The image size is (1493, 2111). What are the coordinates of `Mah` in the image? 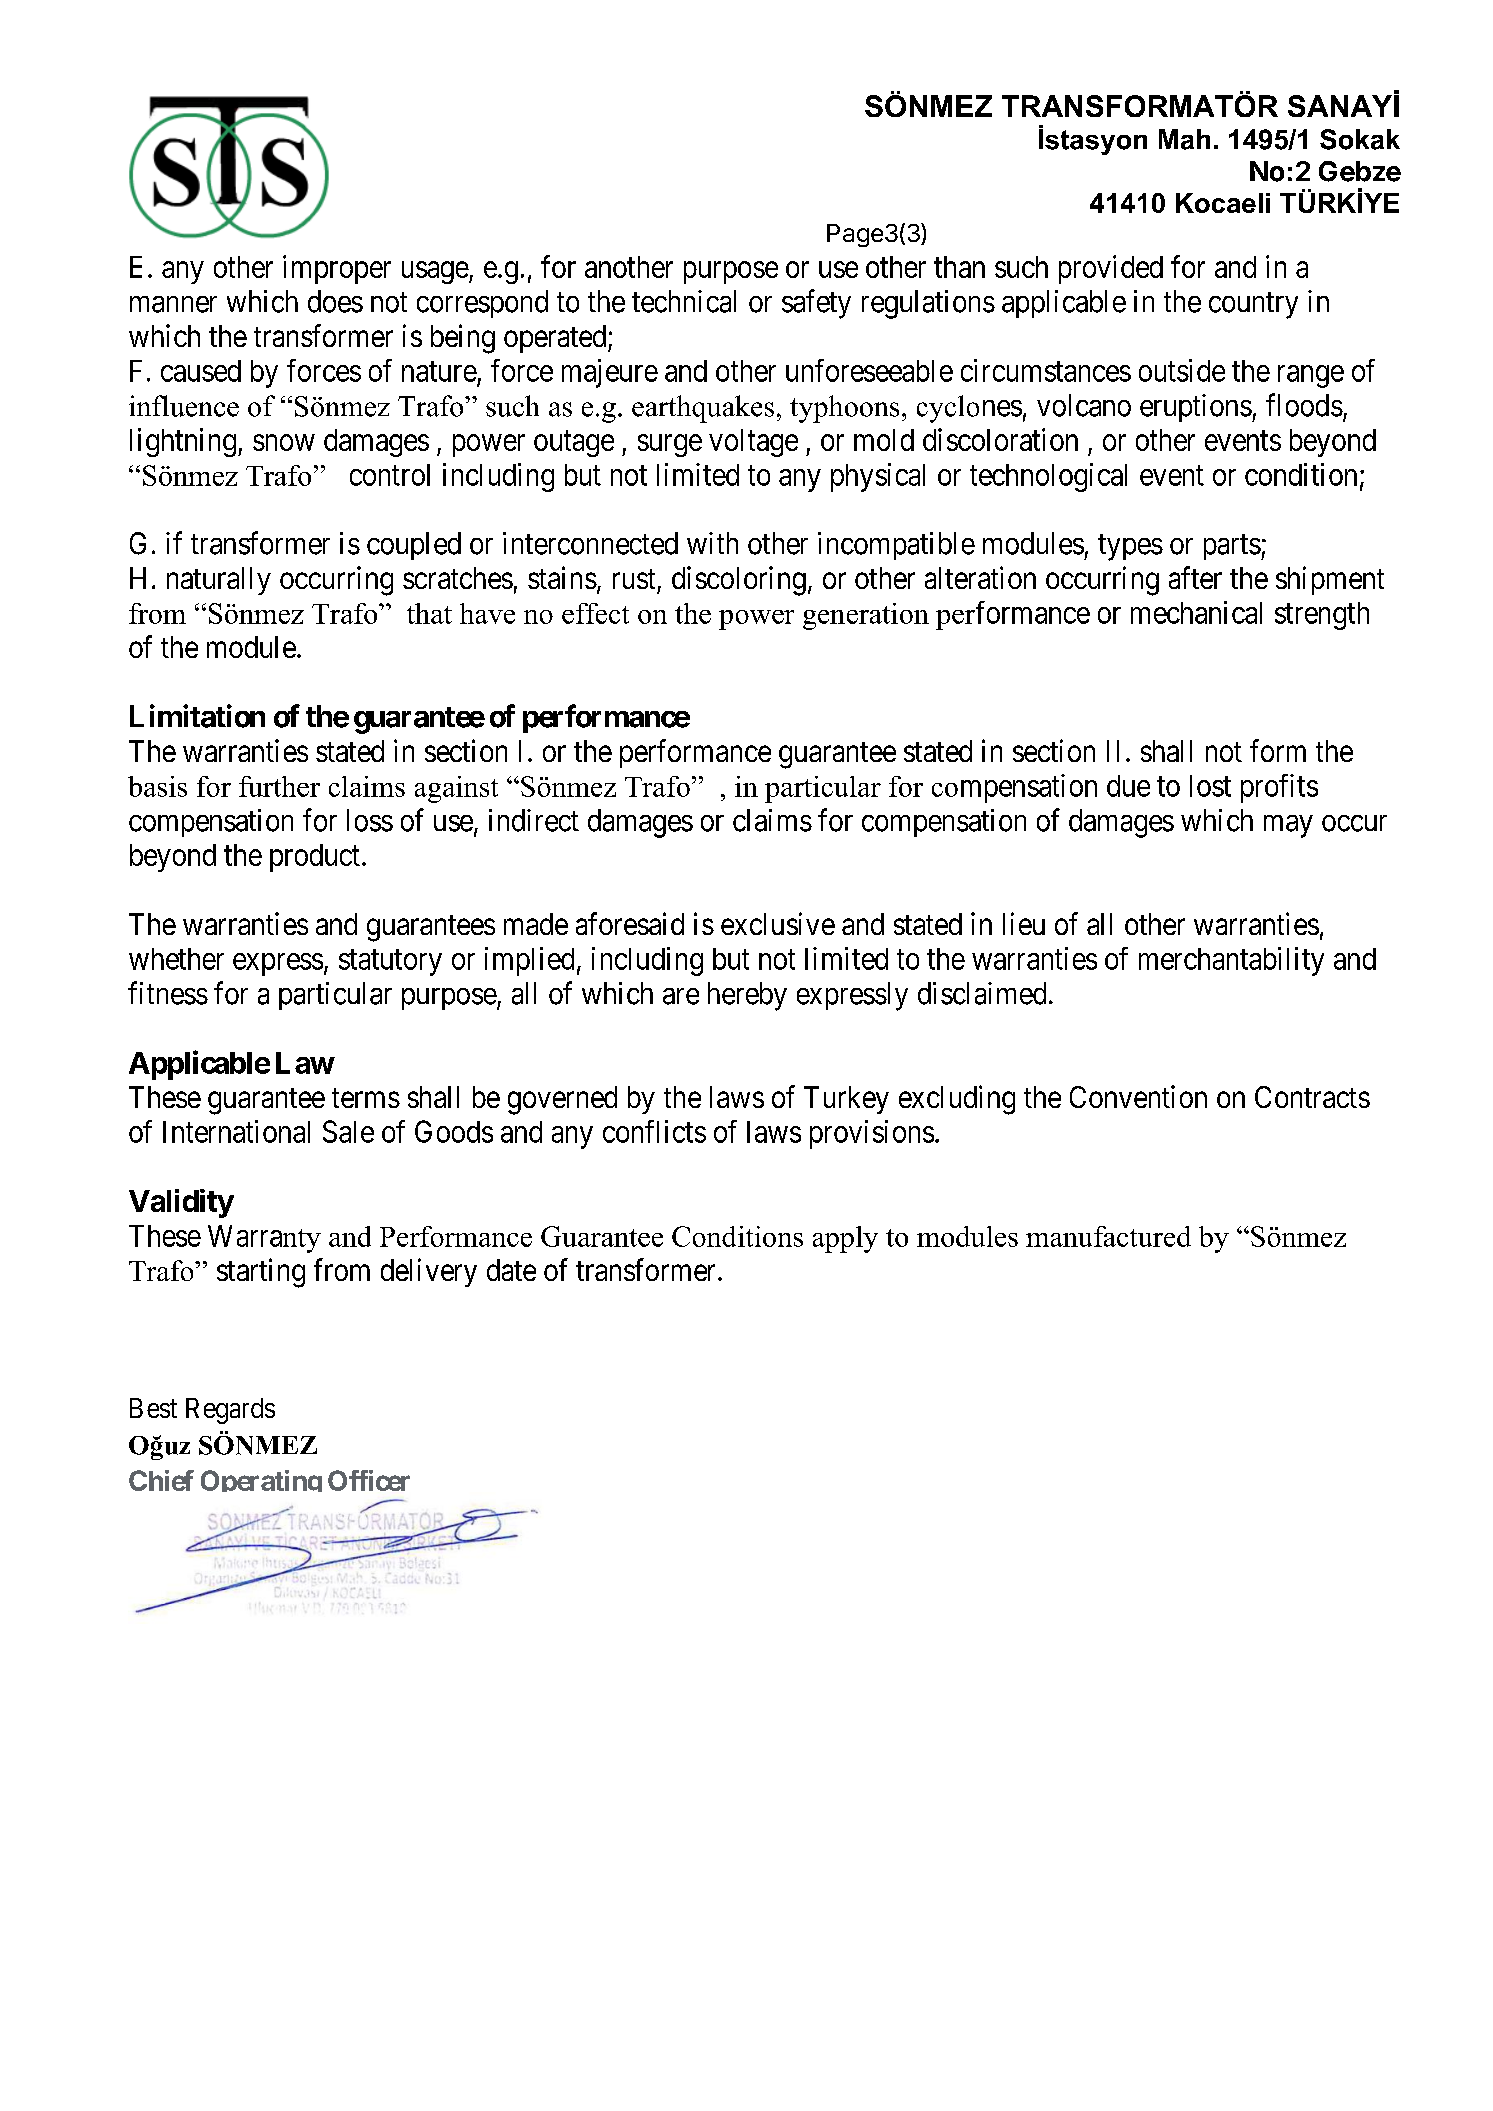 It's located at (1184, 139).
